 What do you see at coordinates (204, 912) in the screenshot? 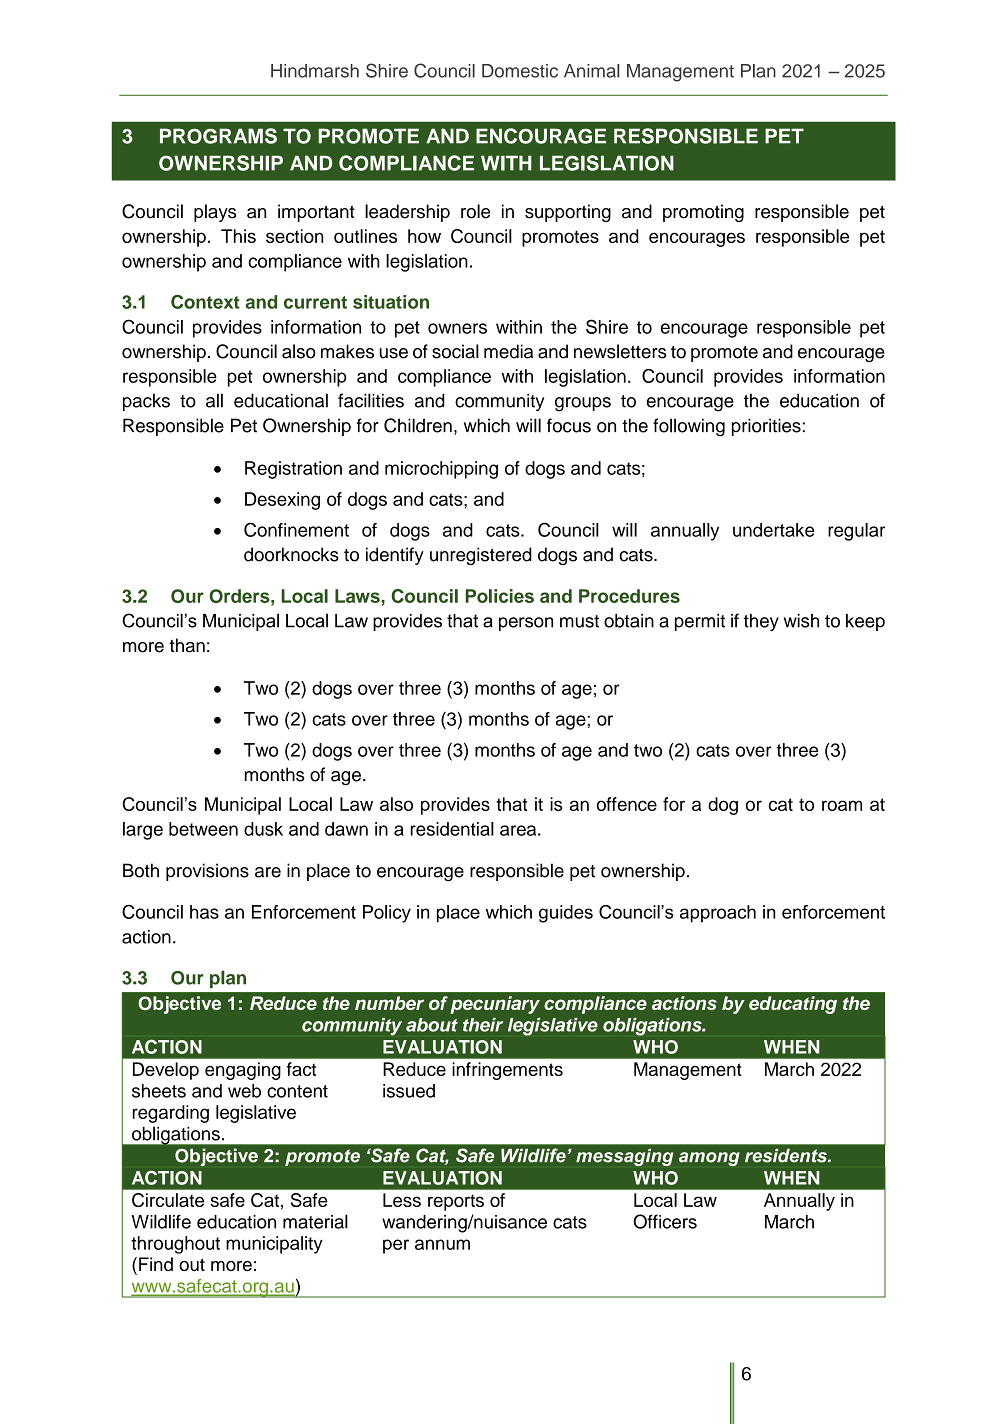
I see `has` at bounding box center [204, 912].
